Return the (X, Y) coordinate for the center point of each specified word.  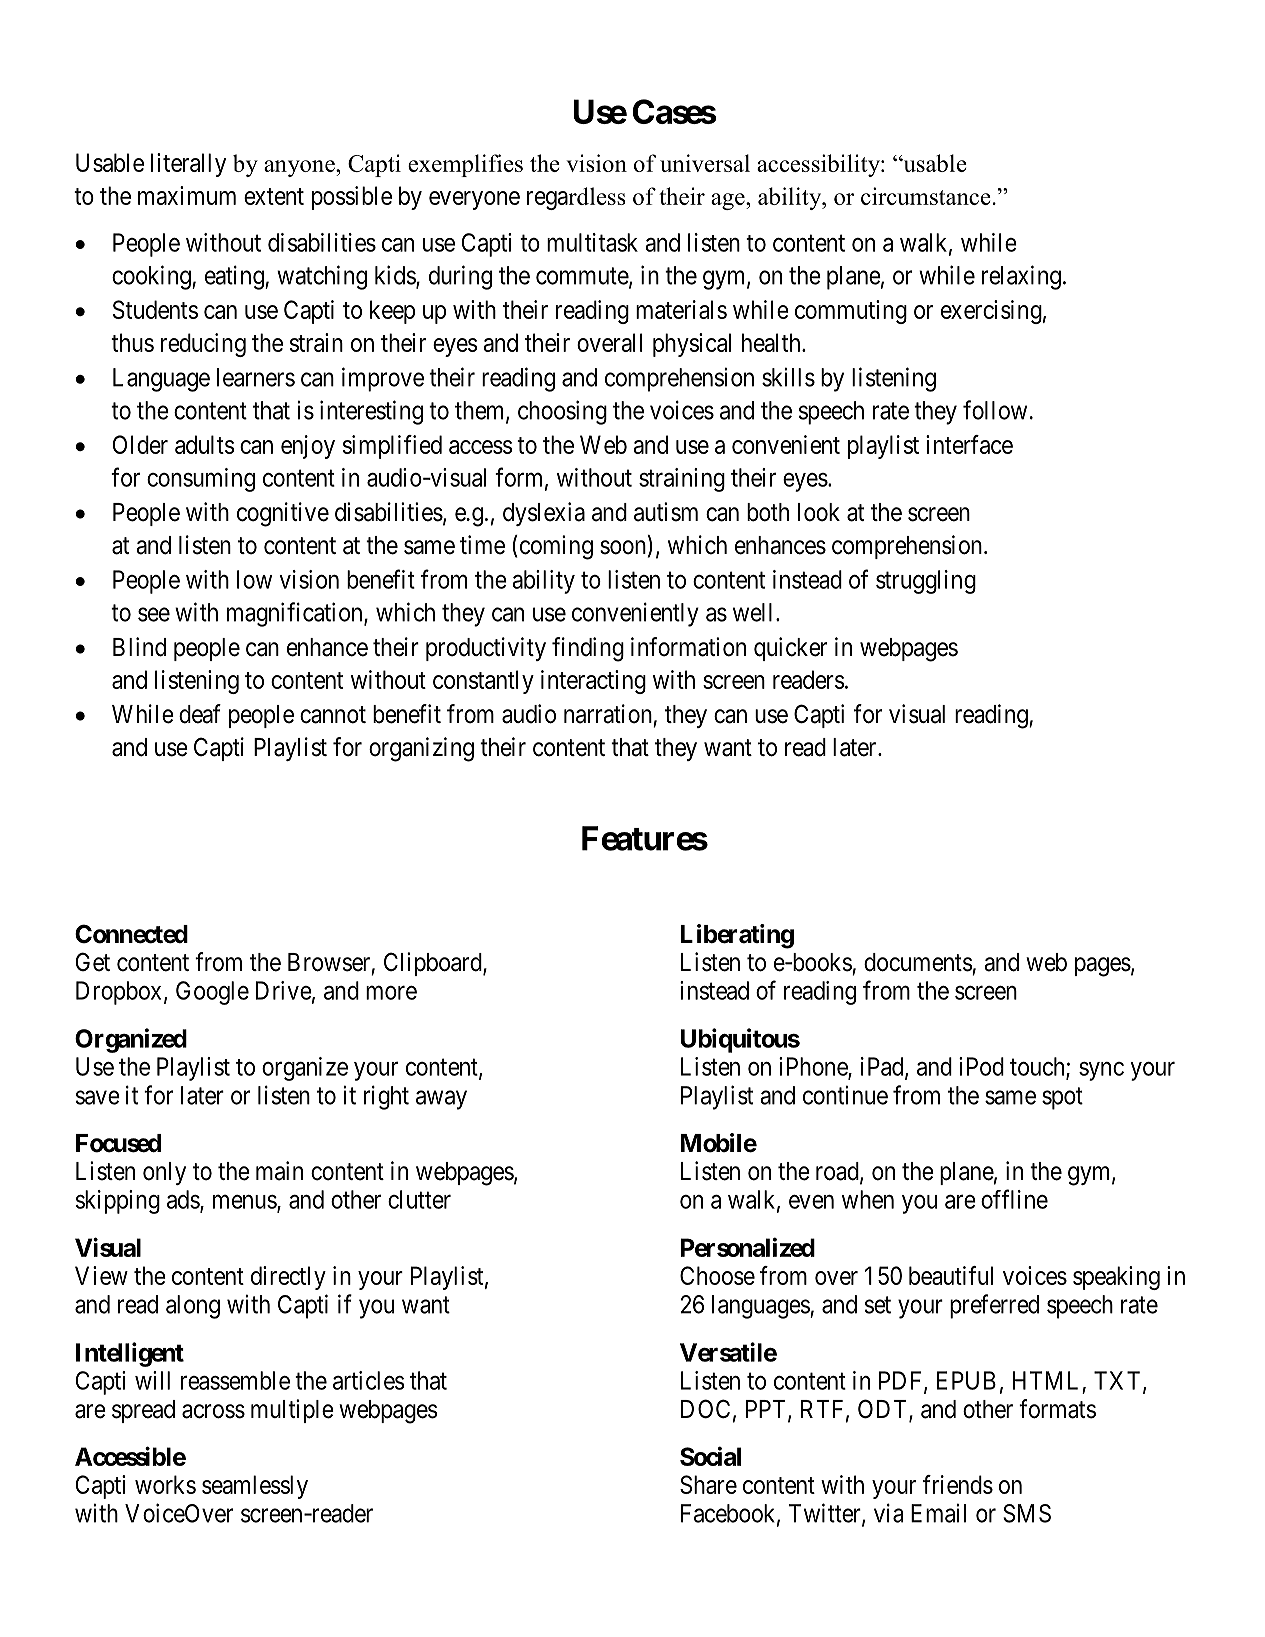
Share (708, 1484)
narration (608, 714)
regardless (576, 198)
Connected (131, 934)
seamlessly (255, 1487)
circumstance (926, 196)
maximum (187, 195)
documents (918, 962)
